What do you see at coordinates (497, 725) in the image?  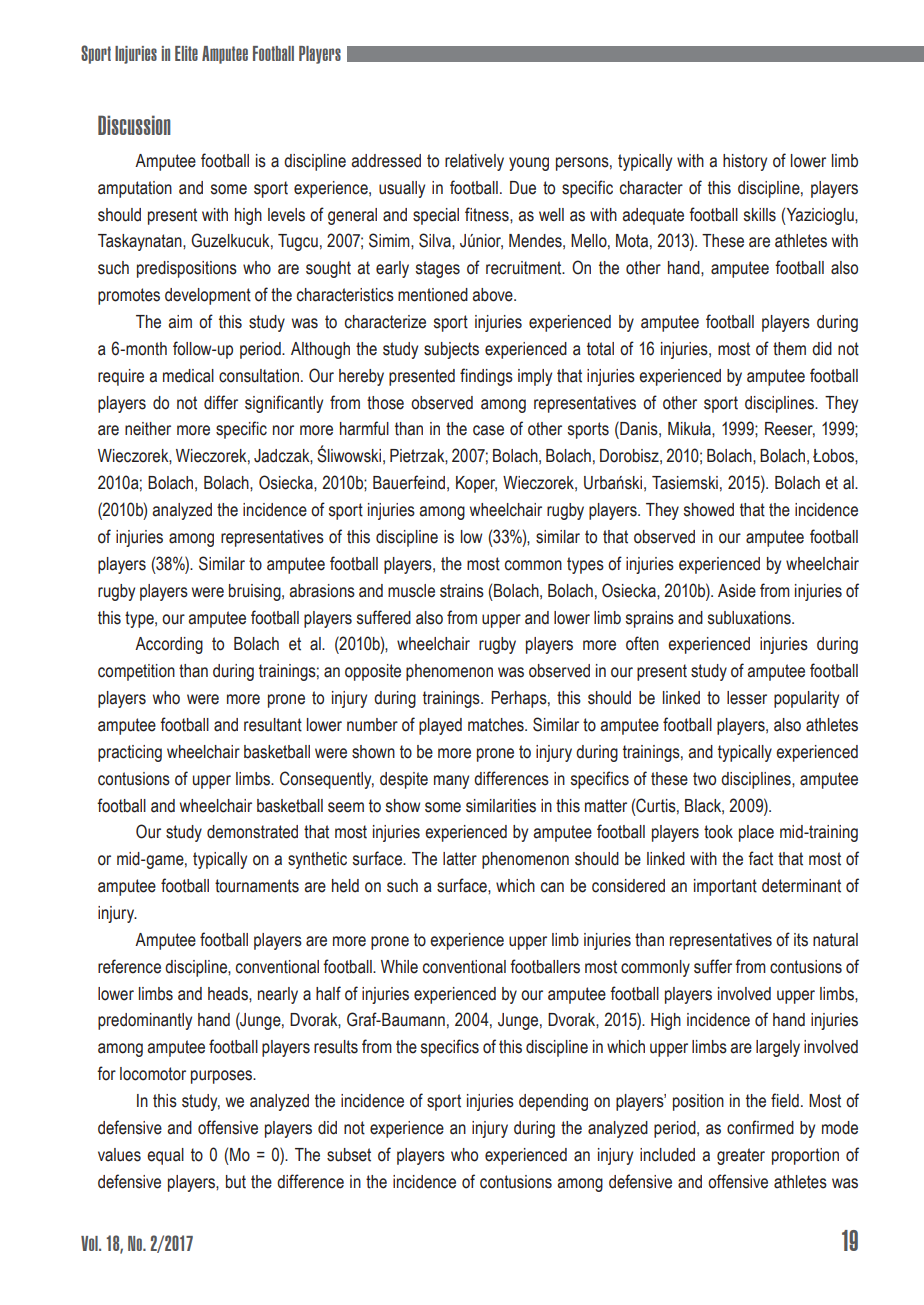 I see `matches` at bounding box center [497, 725].
